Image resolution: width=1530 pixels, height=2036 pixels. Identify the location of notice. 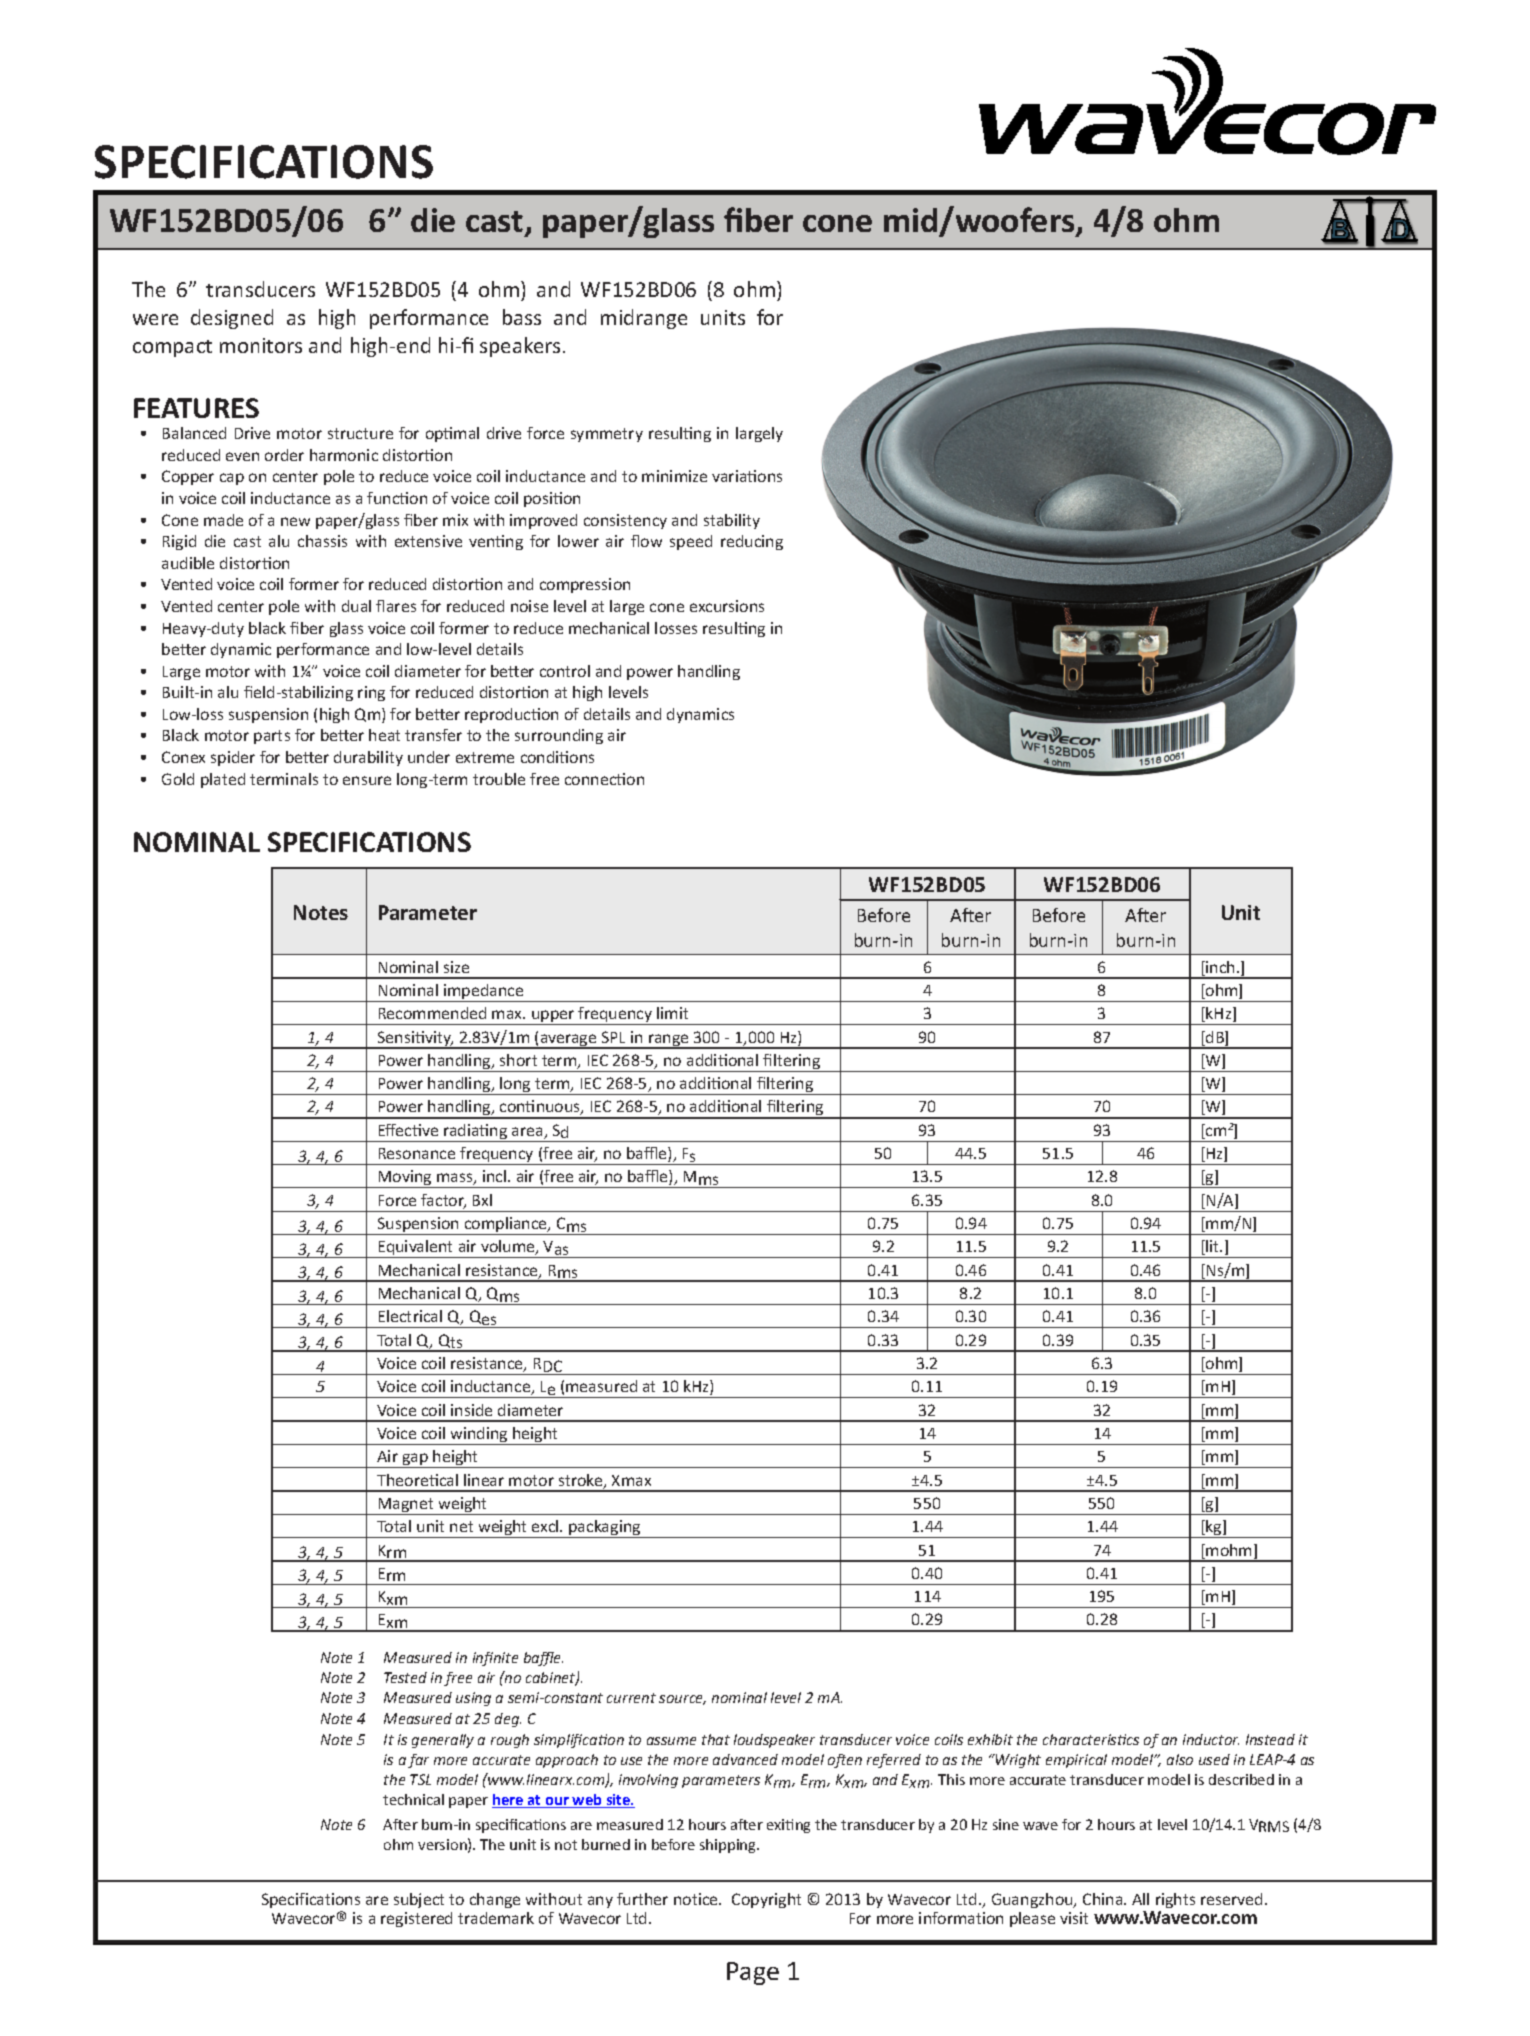
(697, 1899).
